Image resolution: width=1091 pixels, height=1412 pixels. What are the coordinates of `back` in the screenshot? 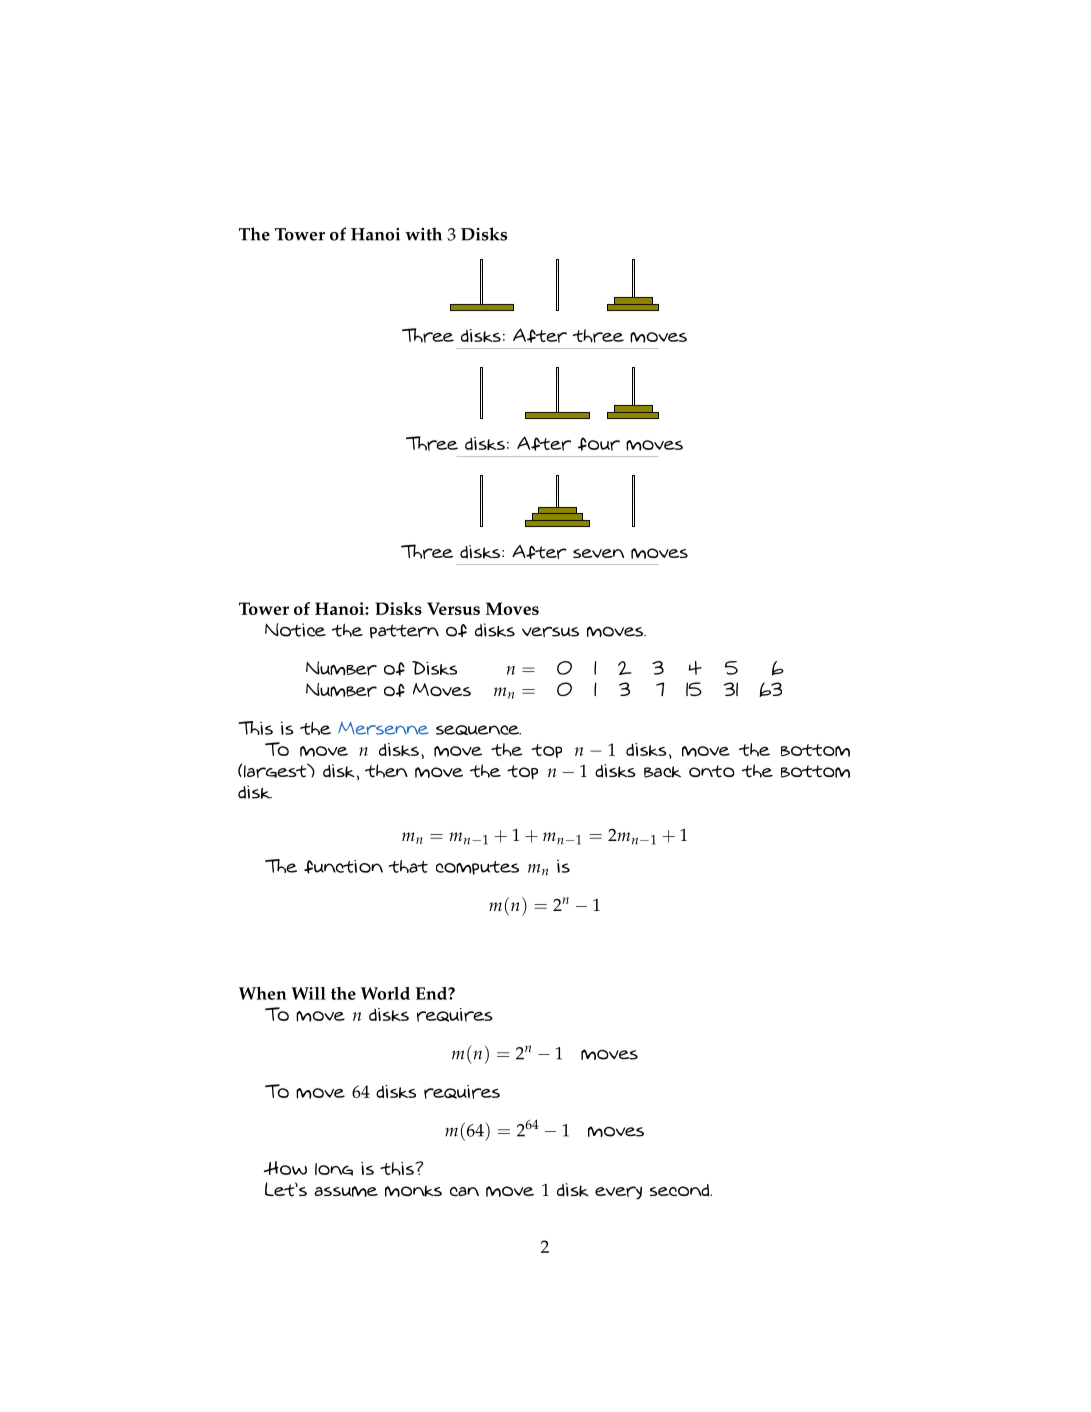 It's located at (662, 772).
